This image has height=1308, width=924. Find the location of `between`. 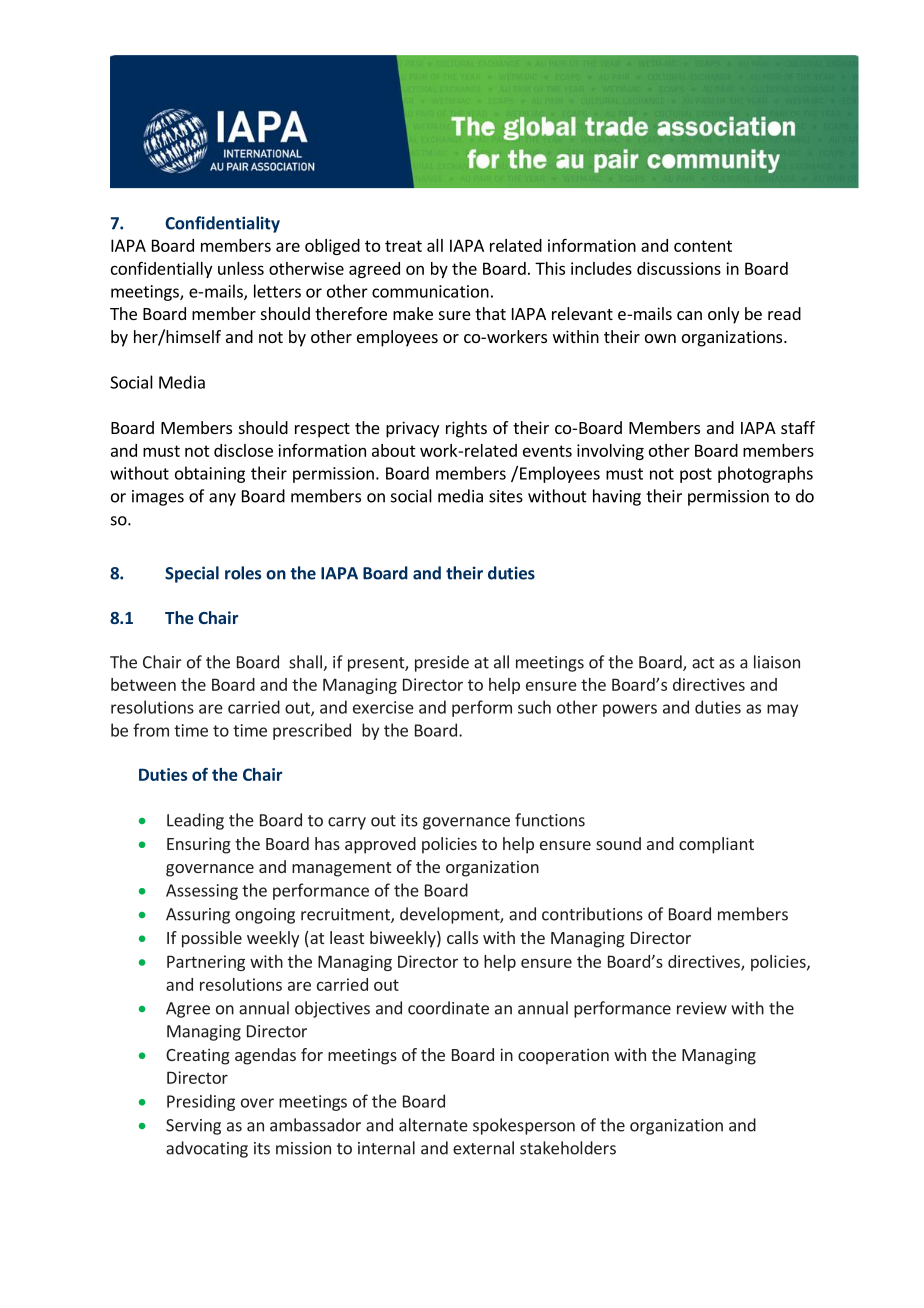

between is located at coordinates (143, 684).
